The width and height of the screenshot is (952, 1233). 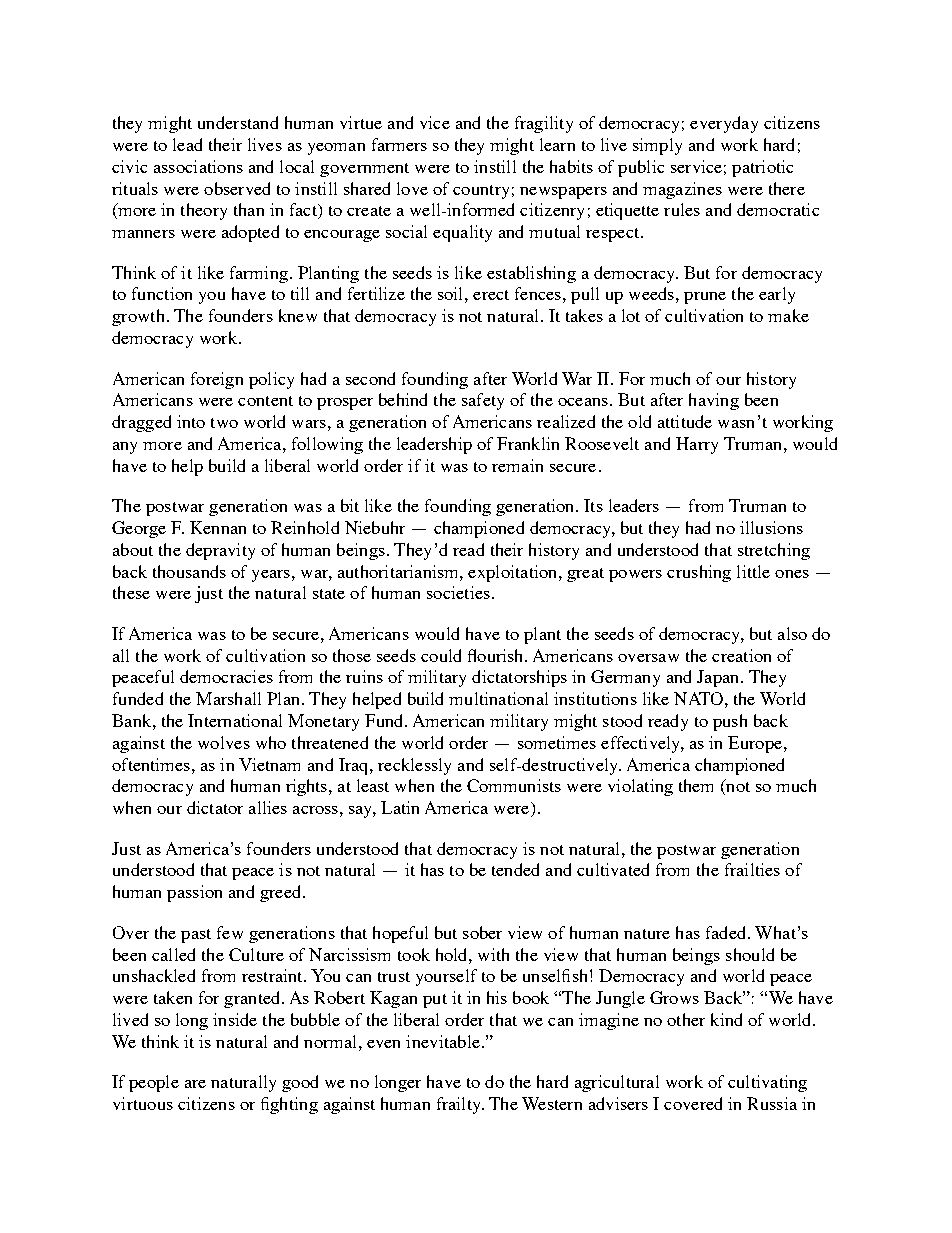 What do you see at coordinates (224, 742) in the screenshot?
I see `wolves` at bounding box center [224, 742].
